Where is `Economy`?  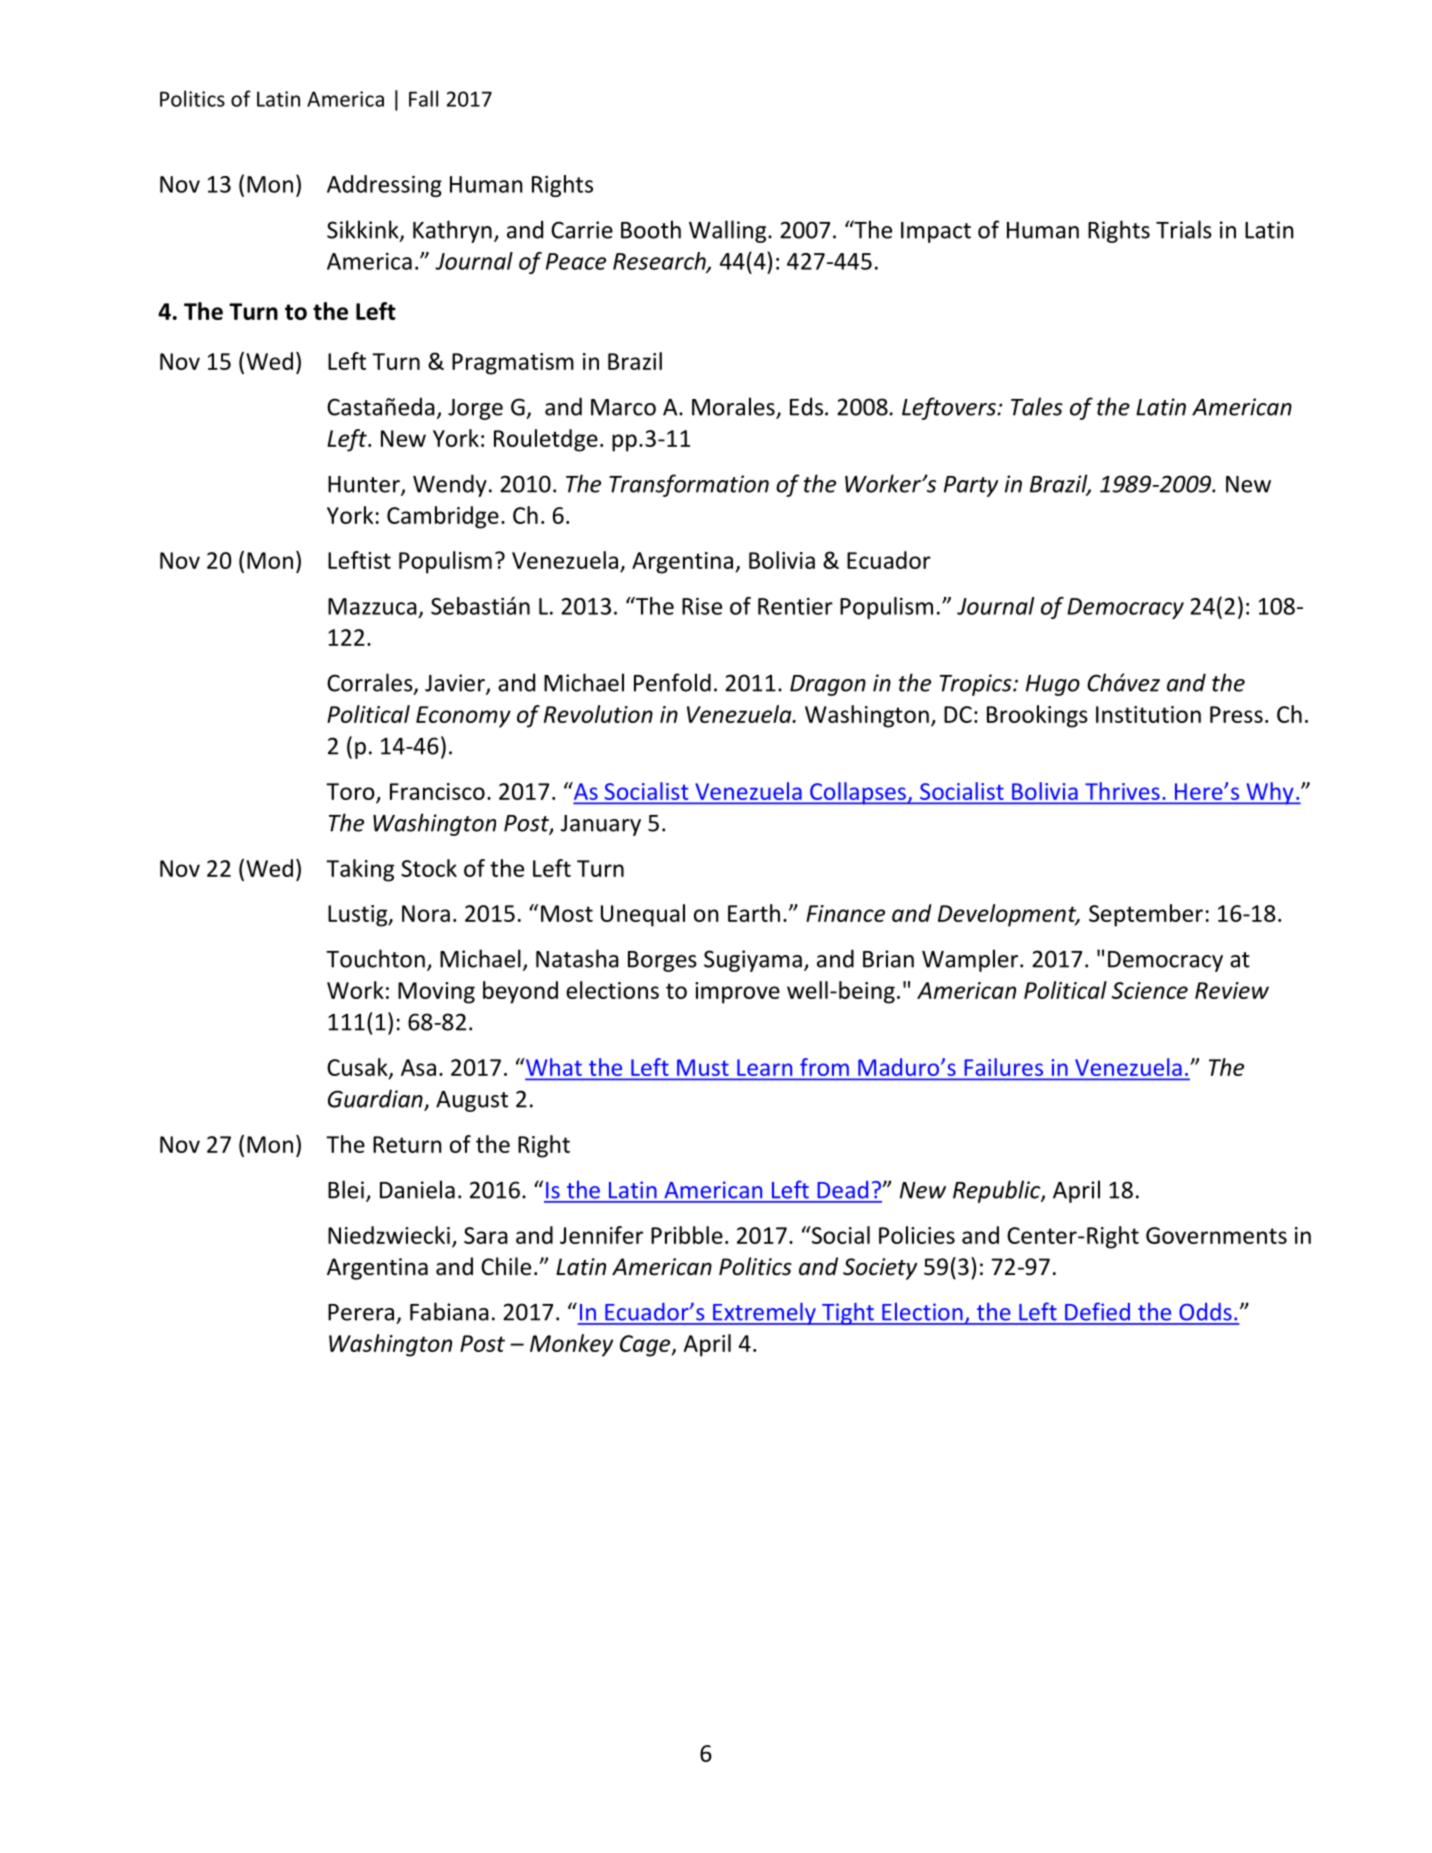 Economy is located at coordinates (463, 717).
